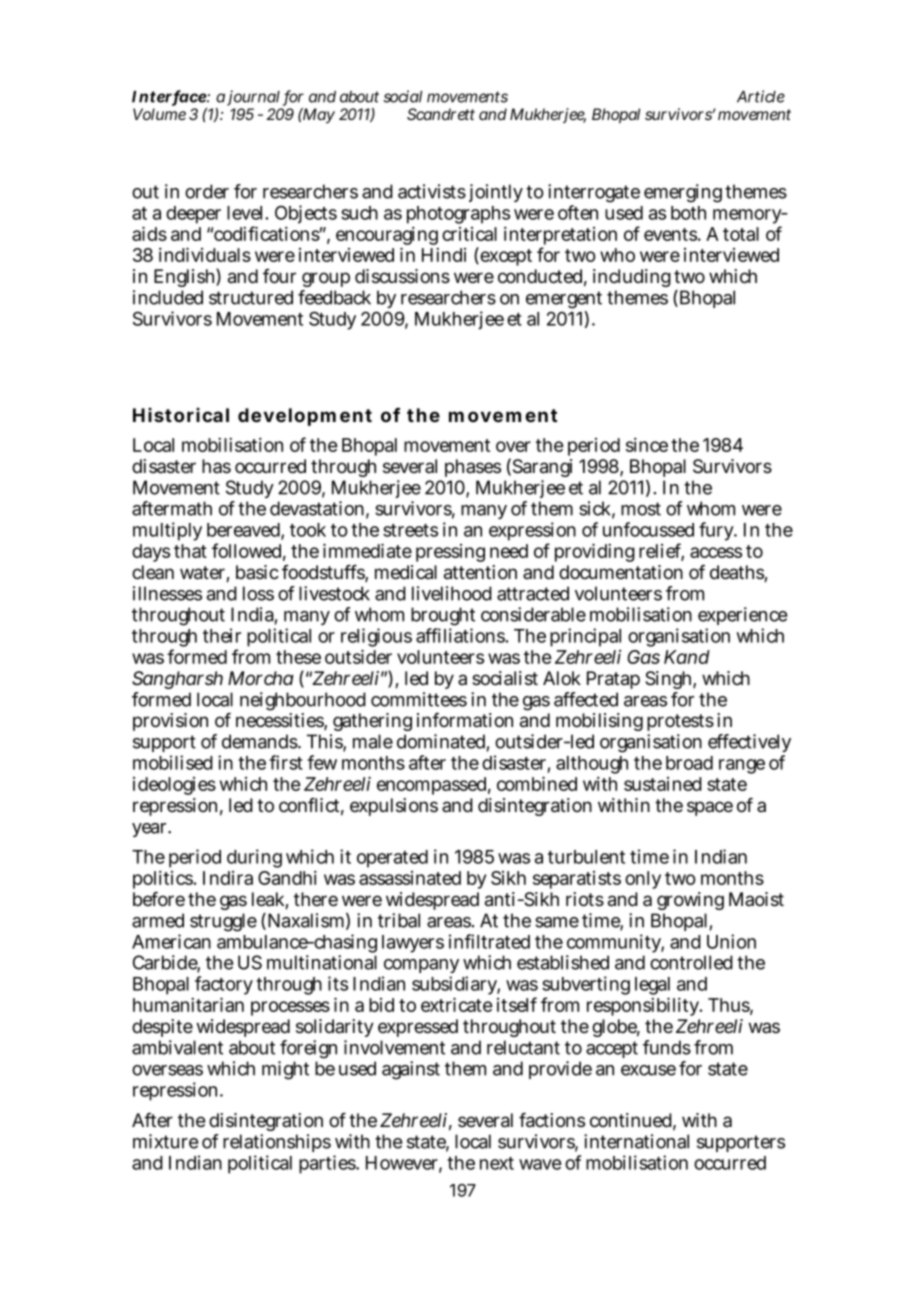  Describe the element at coordinates (277, 1143) in the screenshot. I see `relationships` at that location.
